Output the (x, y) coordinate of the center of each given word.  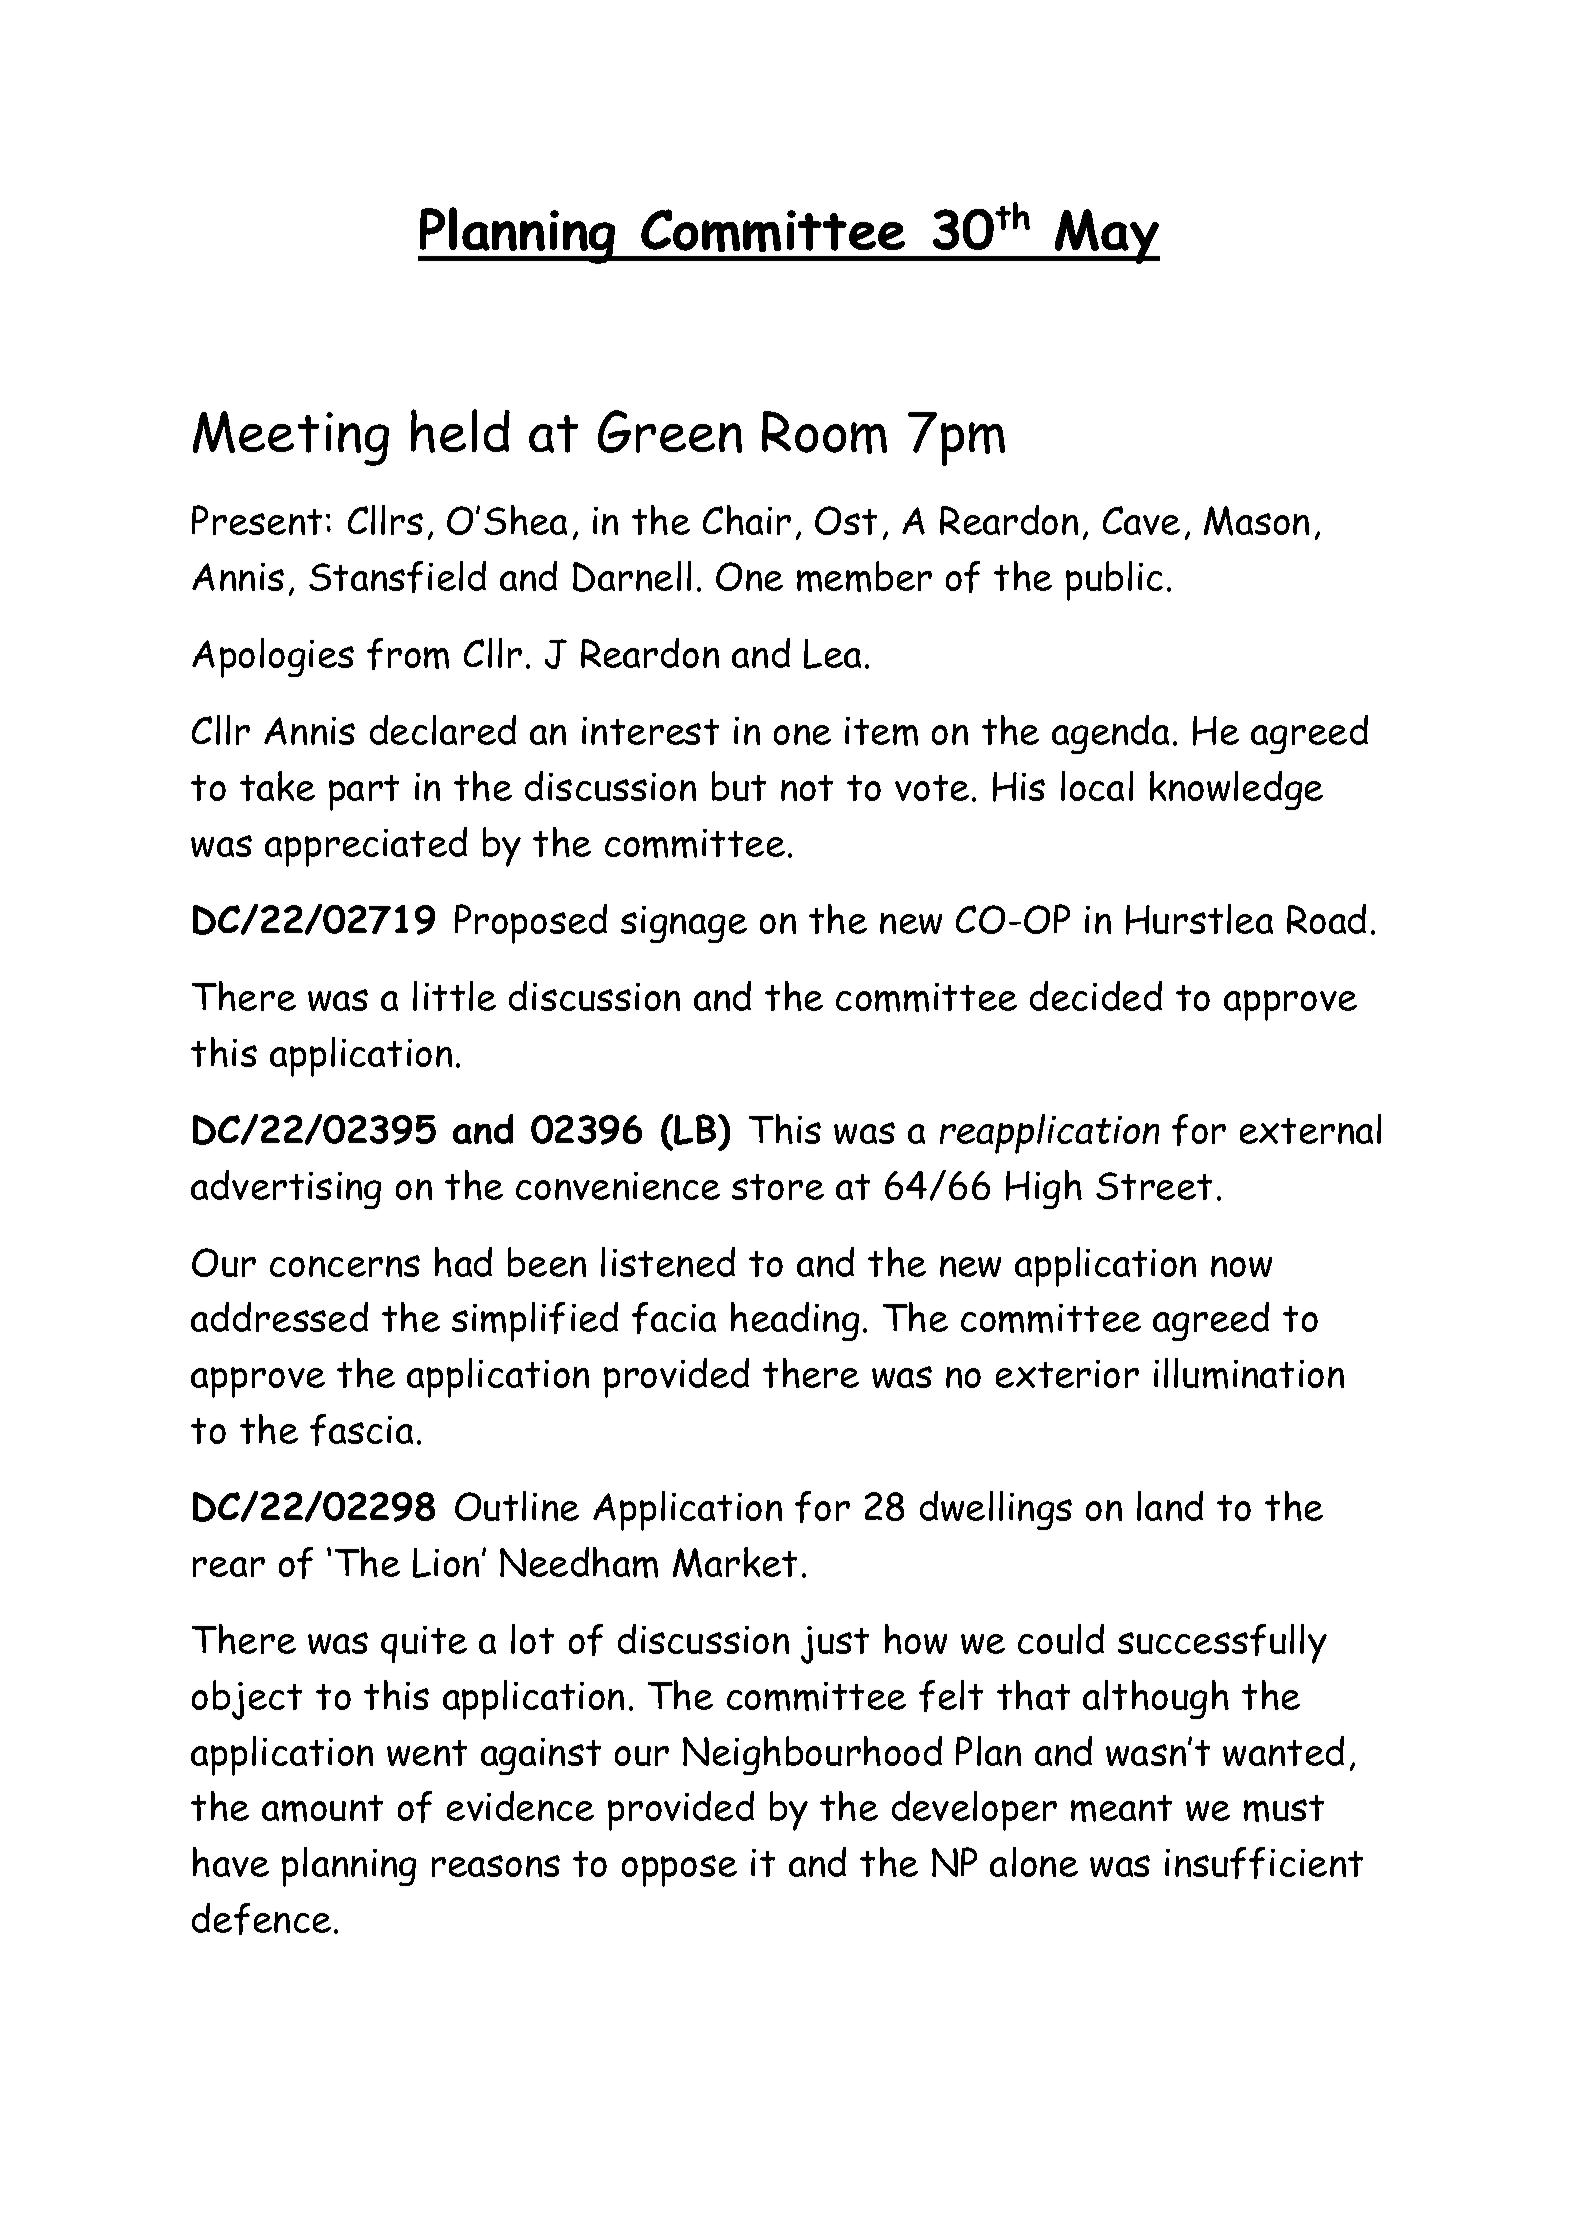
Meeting (291, 438)
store (778, 1187)
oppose (679, 1871)
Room (824, 432)
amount (322, 1808)
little (454, 996)
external (1310, 1129)
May (1106, 236)
